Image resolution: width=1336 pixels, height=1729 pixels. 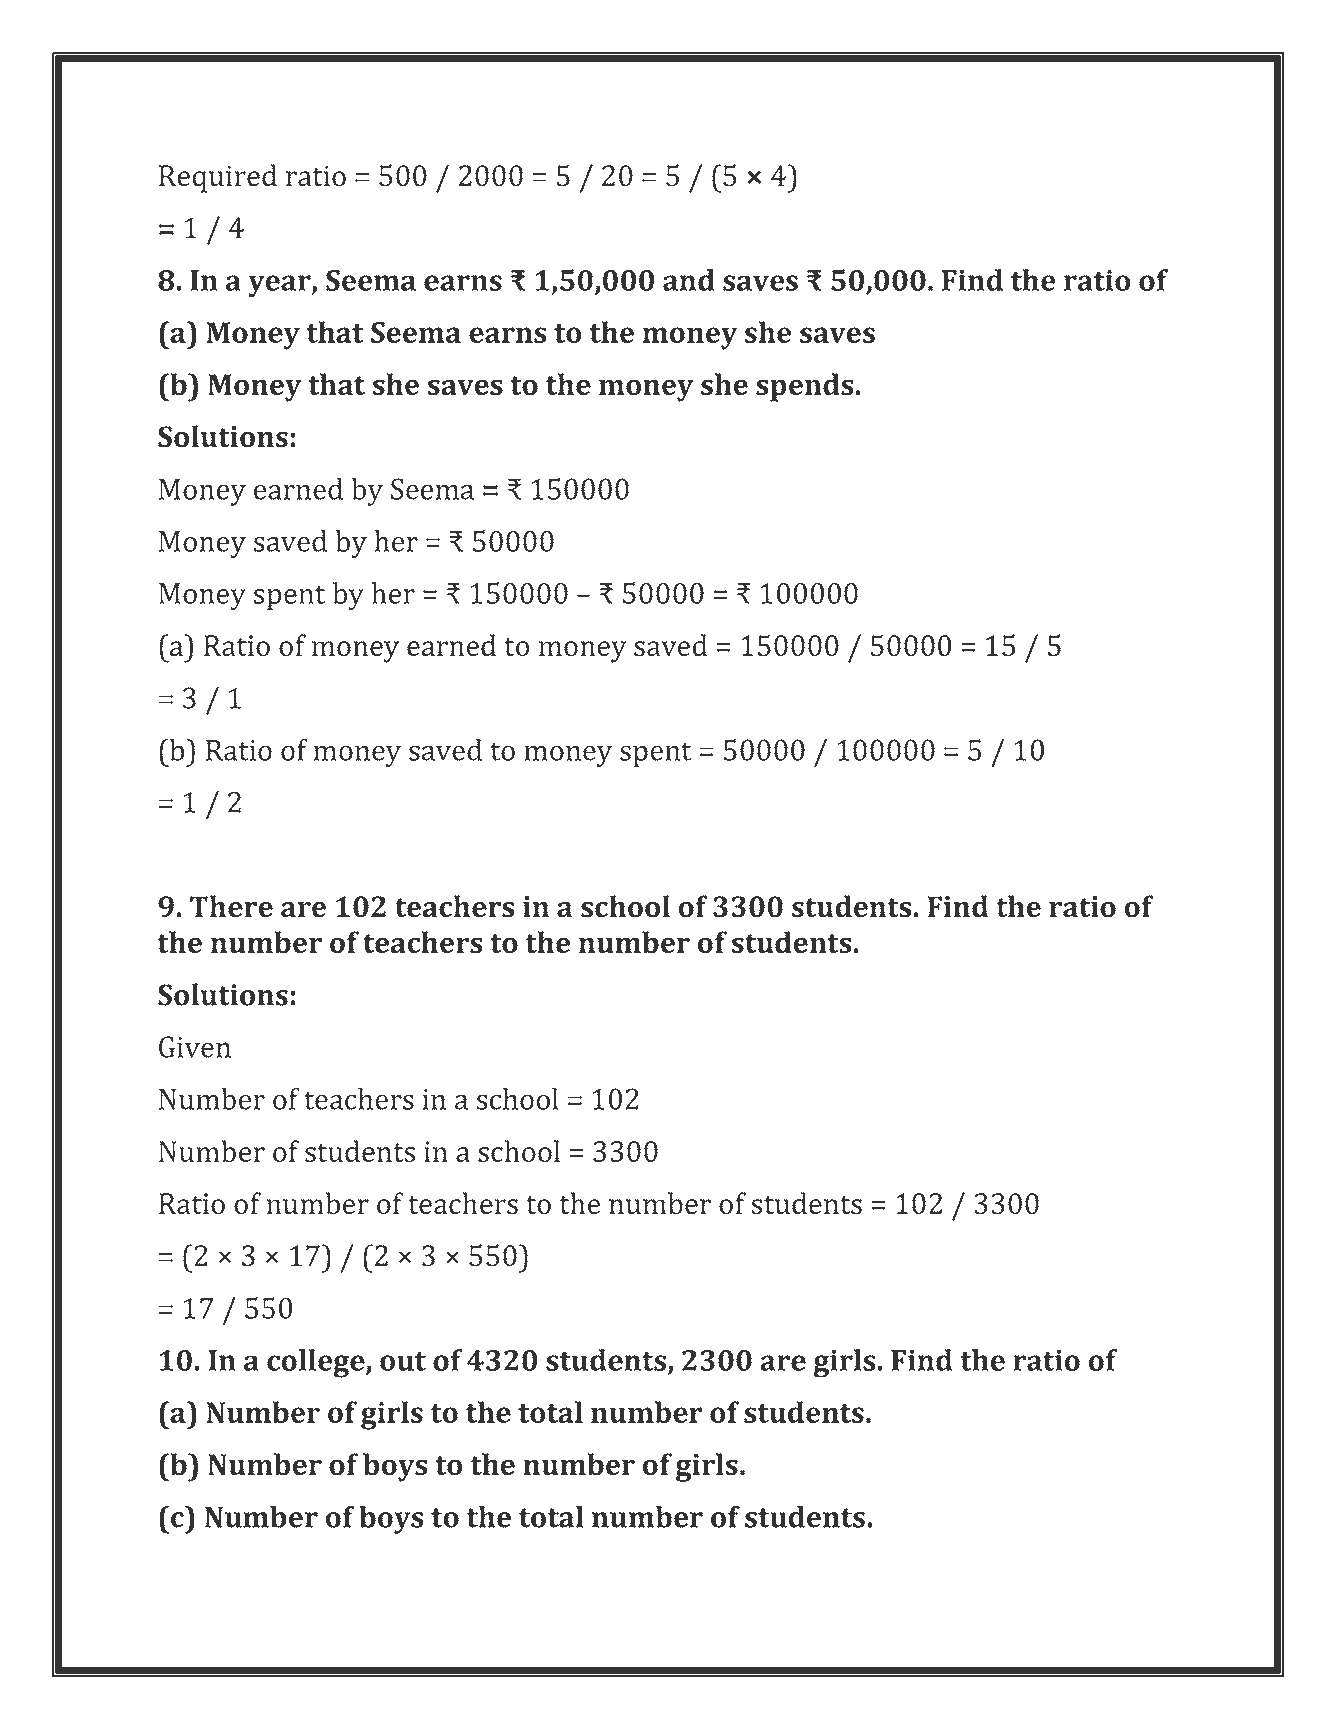 What do you see at coordinates (403, 1361) in the page?
I see `out` at bounding box center [403, 1361].
